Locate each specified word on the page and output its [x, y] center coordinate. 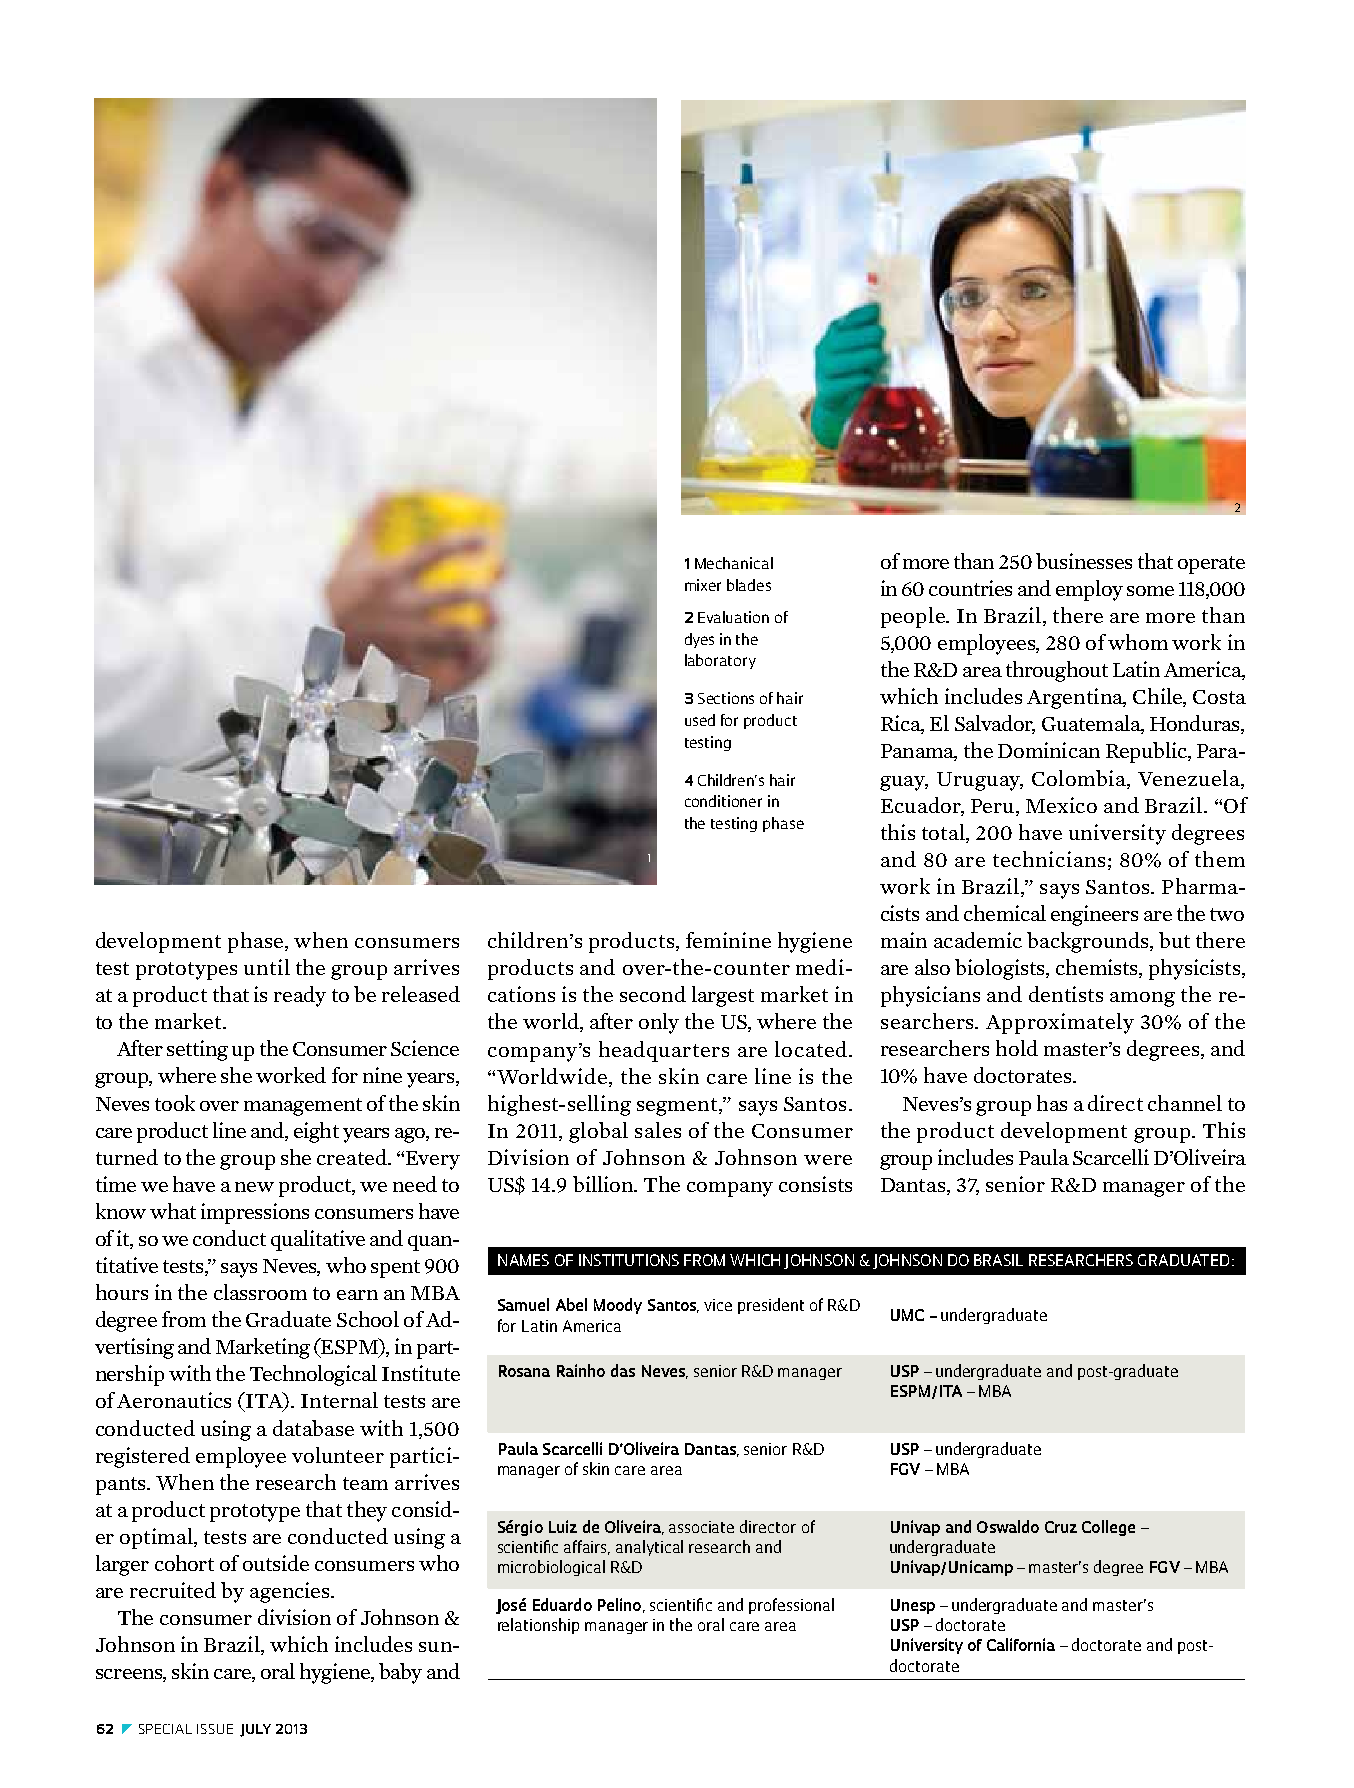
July [255, 1730]
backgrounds [1089, 942]
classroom [260, 1292]
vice [718, 1305]
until [267, 967]
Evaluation [733, 617]
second [653, 994]
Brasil [998, 1260]
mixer [703, 585]
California [1021, 1644]
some [1150, 591]
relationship [538, 1626]
